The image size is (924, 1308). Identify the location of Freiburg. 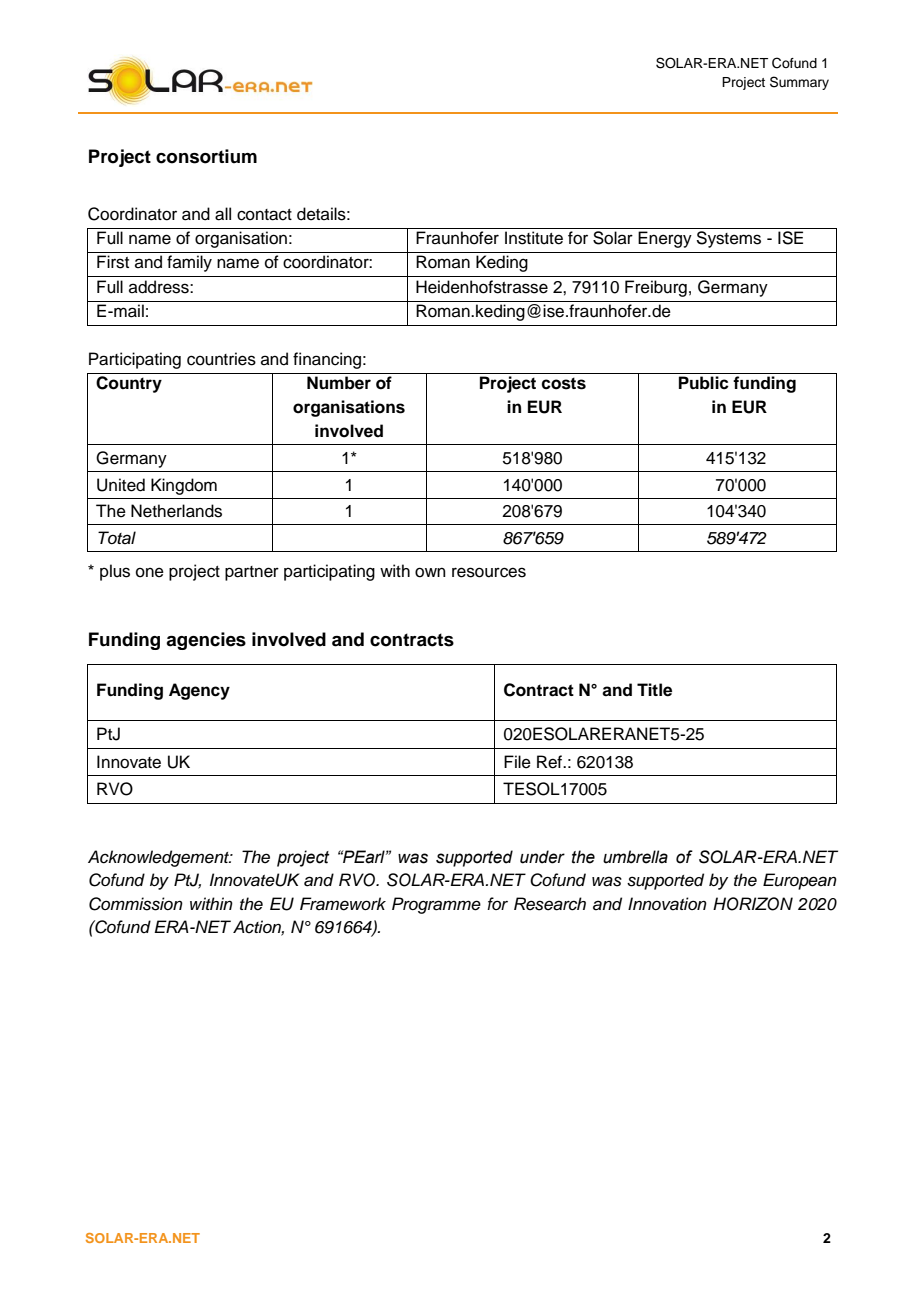
(656, 288).
